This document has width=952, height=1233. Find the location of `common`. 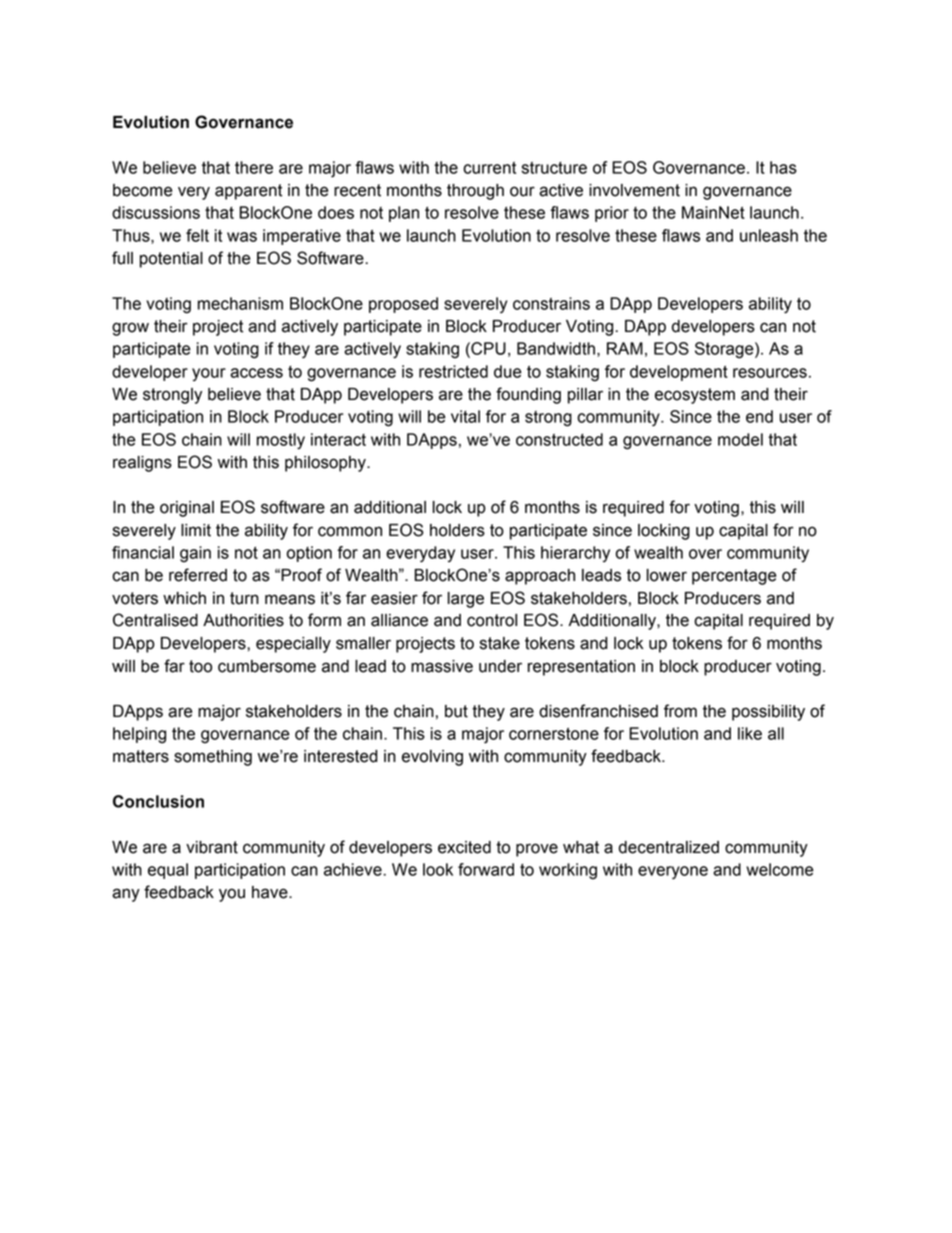

common is located at coordinates (350, 531).
